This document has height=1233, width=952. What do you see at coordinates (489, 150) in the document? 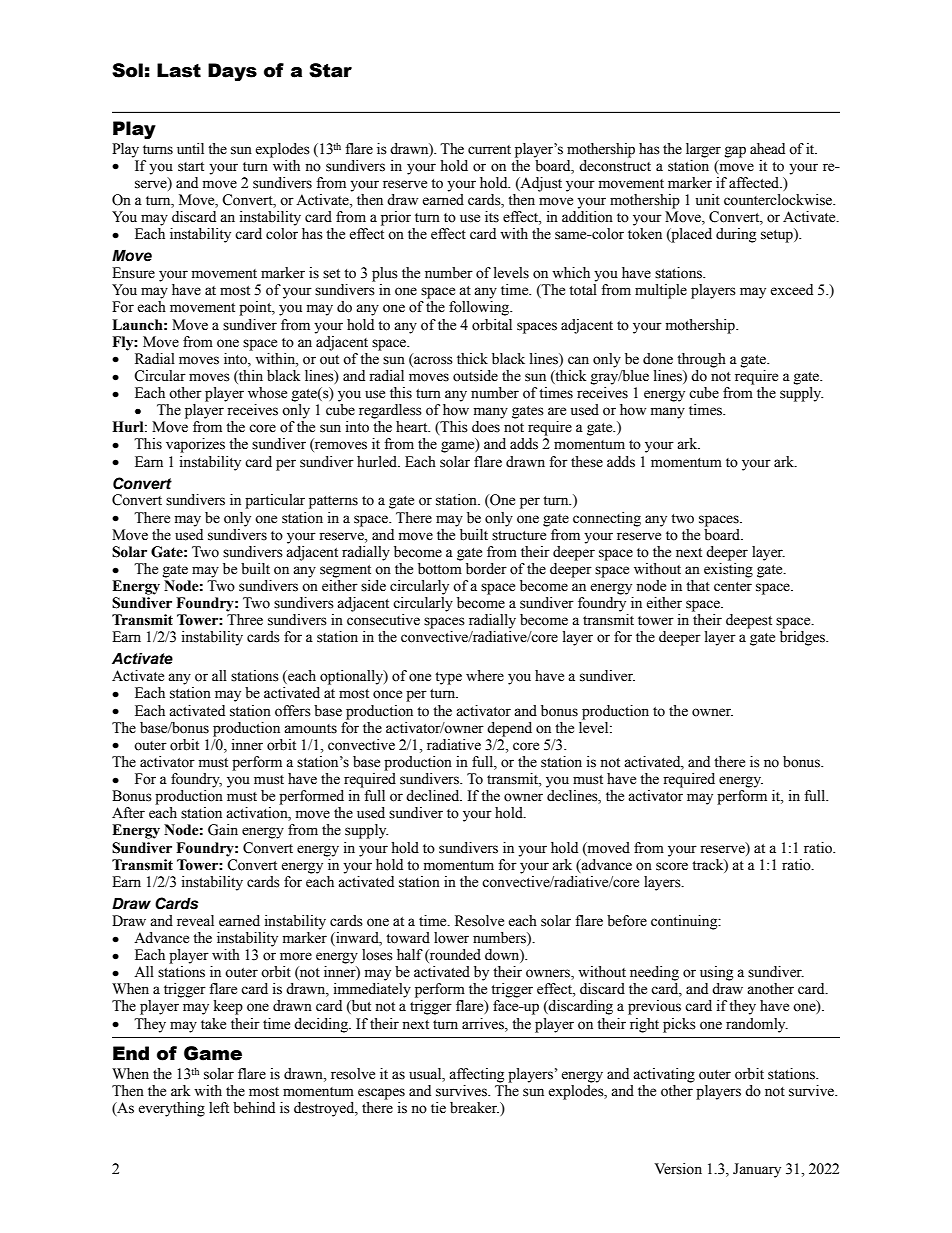
I see `current` at bounding box center [489, 150].
